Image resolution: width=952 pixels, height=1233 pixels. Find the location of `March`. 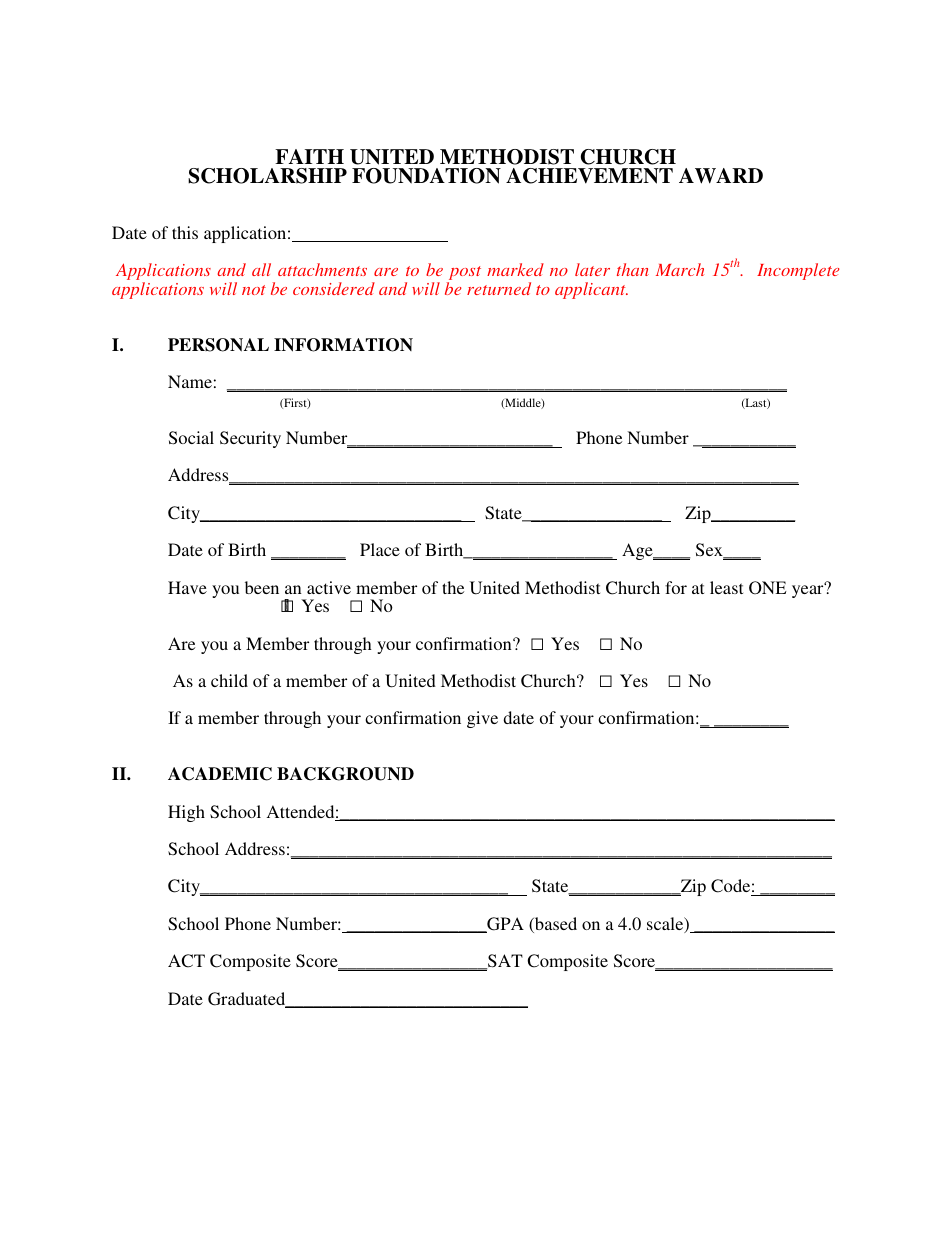

March is located at coordinates (680, 269).
